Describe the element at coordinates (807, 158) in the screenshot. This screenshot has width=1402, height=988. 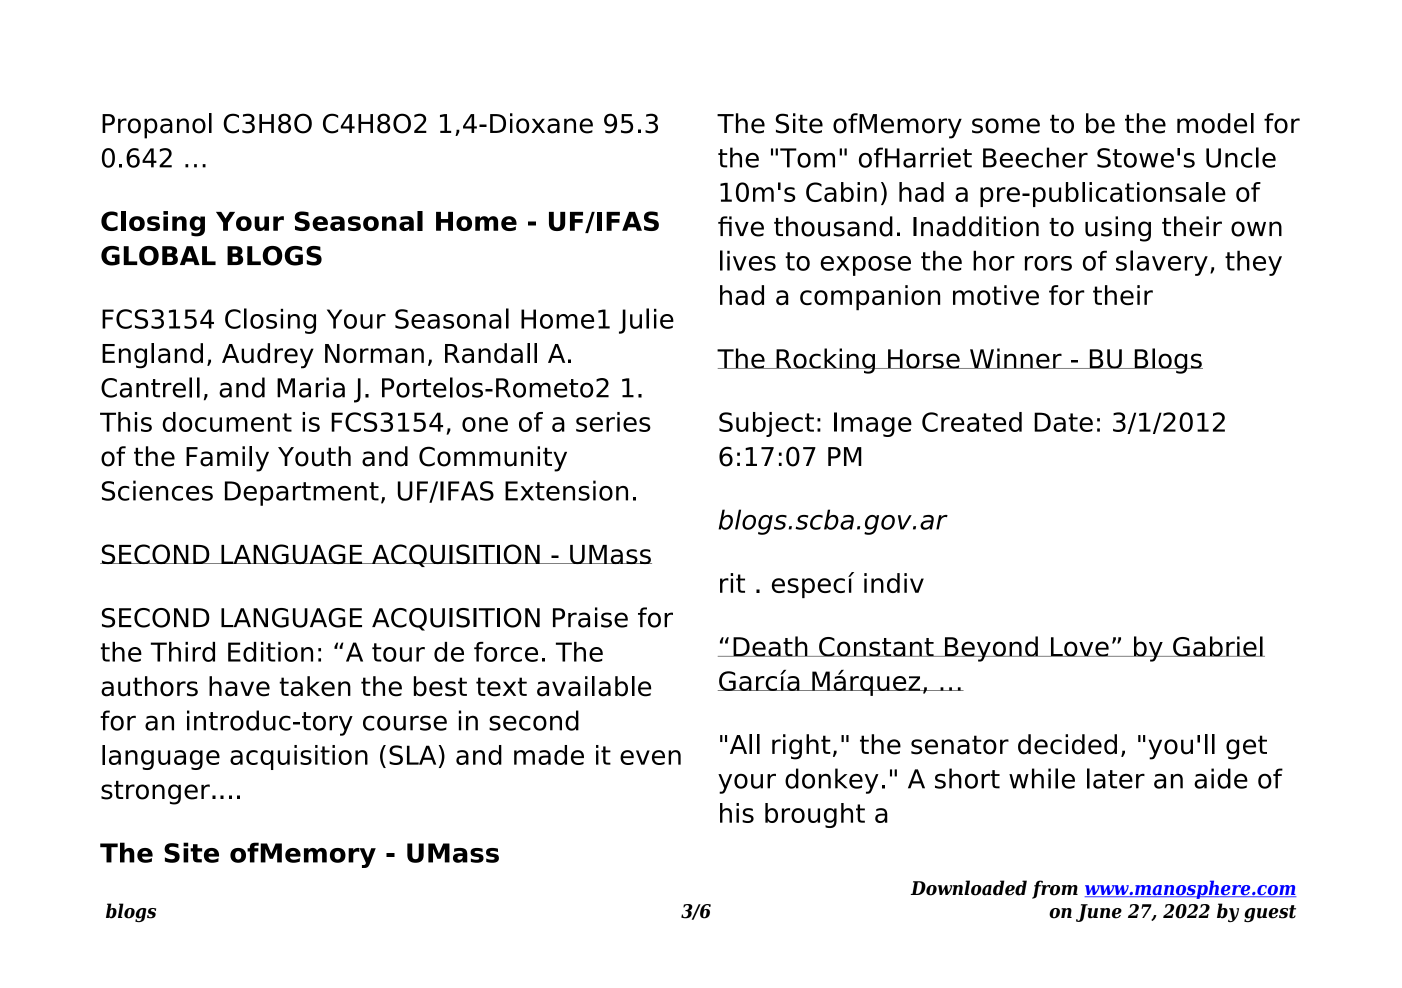
I see `Tom` at that location.
